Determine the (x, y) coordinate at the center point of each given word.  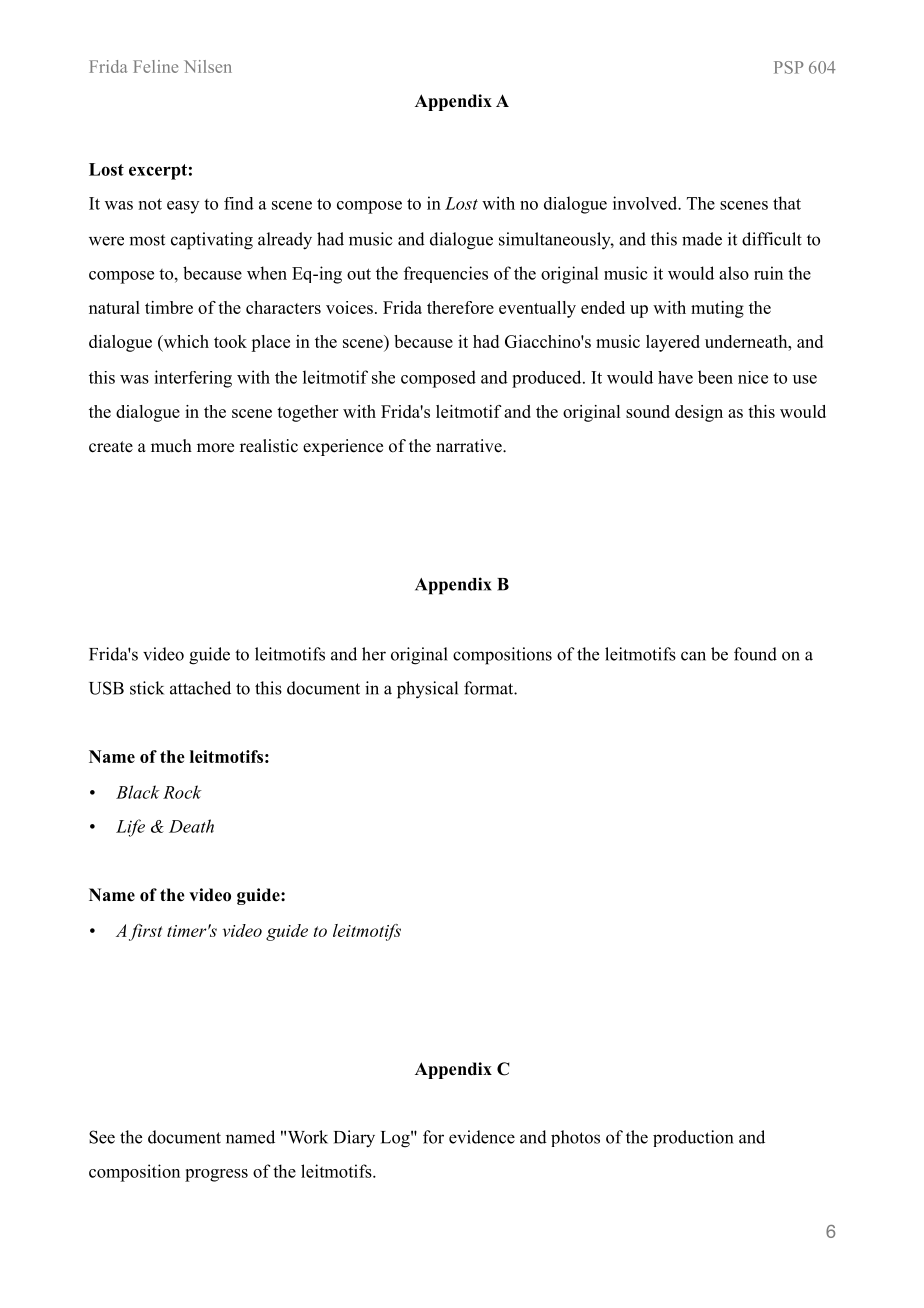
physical (427, 690)
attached (200, 688)
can (693, 656)
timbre (169, 307)
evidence (482, 1137)
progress (216, 1175)
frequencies (446, 274)
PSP (789, 67)
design (699, 413)
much (171, 446)
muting (717, 309)
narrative (470, 446)
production (693, 1138)
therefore (460, 307)
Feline (155, 66)
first (145, 932)
